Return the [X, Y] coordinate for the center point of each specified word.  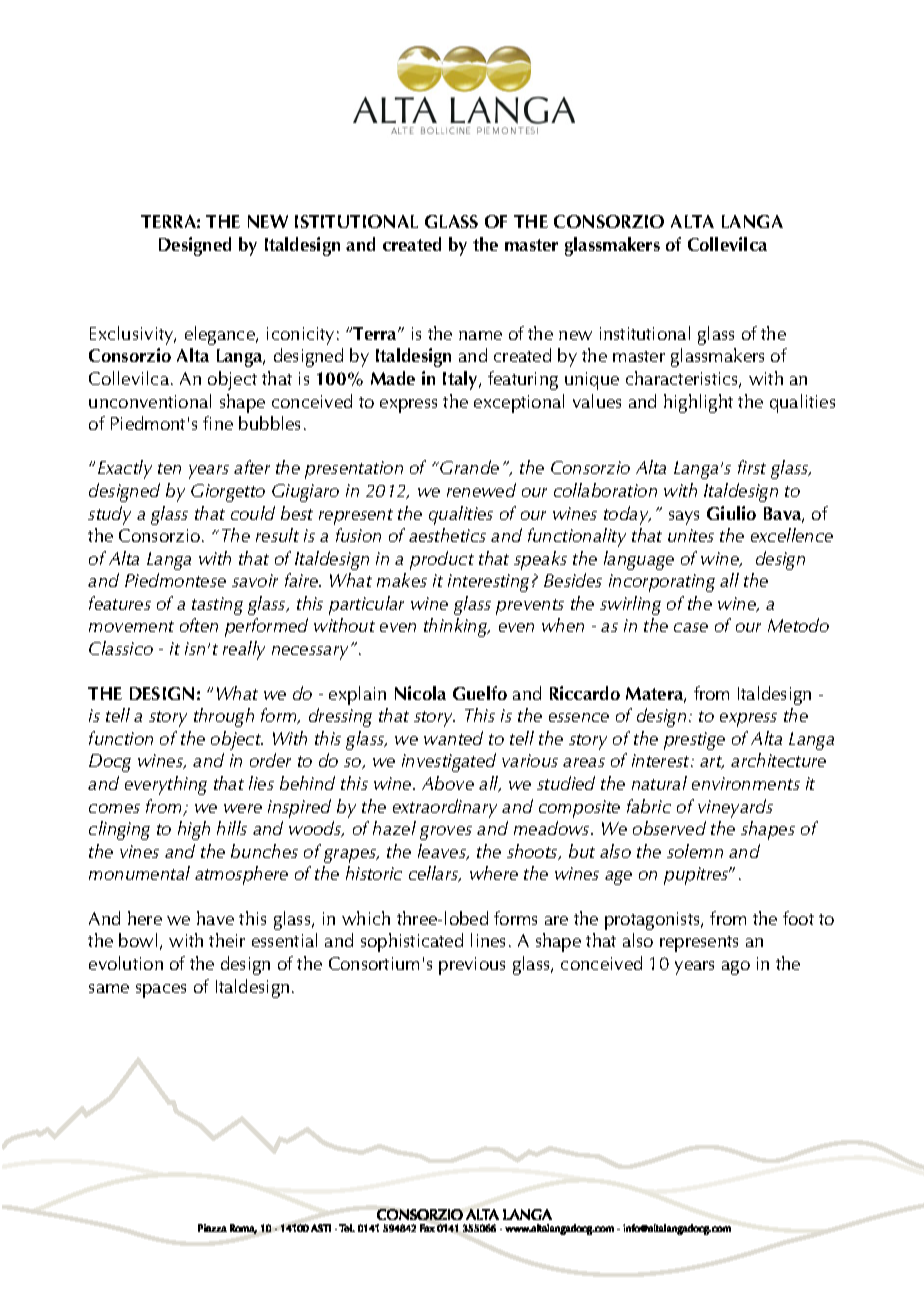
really [244, 650]
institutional [645, 333]
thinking [457, 627]
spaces [161, 991]
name [480, 335]
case [691, 627]
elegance [221, 335]
